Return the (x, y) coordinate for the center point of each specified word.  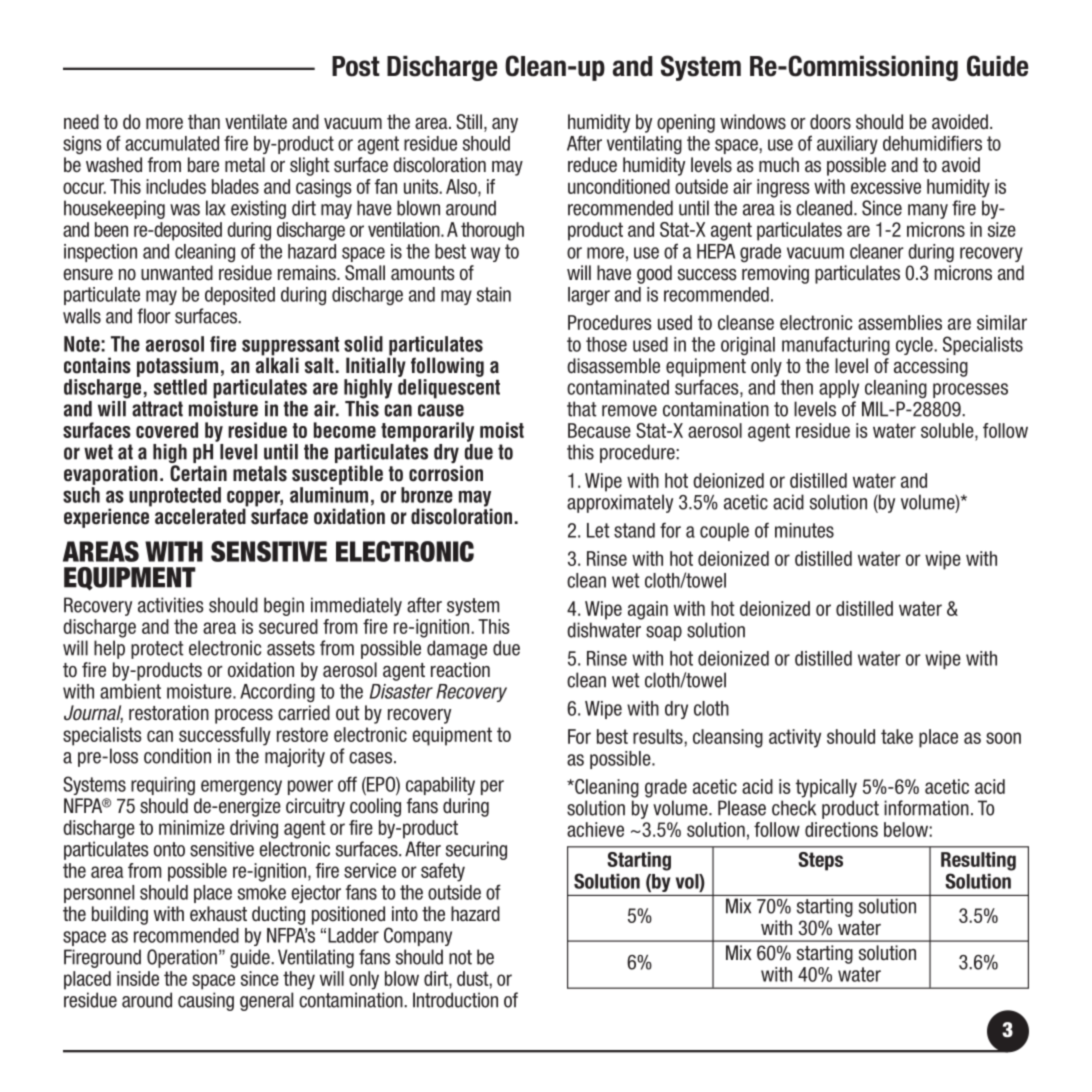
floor (154, 316)
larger (589, 296)
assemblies (900, 322)
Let (598, 530)
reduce (592, 165)
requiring (163, 786)
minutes (804, 530)
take (897, 736)
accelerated (201, 515)
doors (830, 122)
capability (440, 786)
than (204, 121)
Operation (182, 958)
